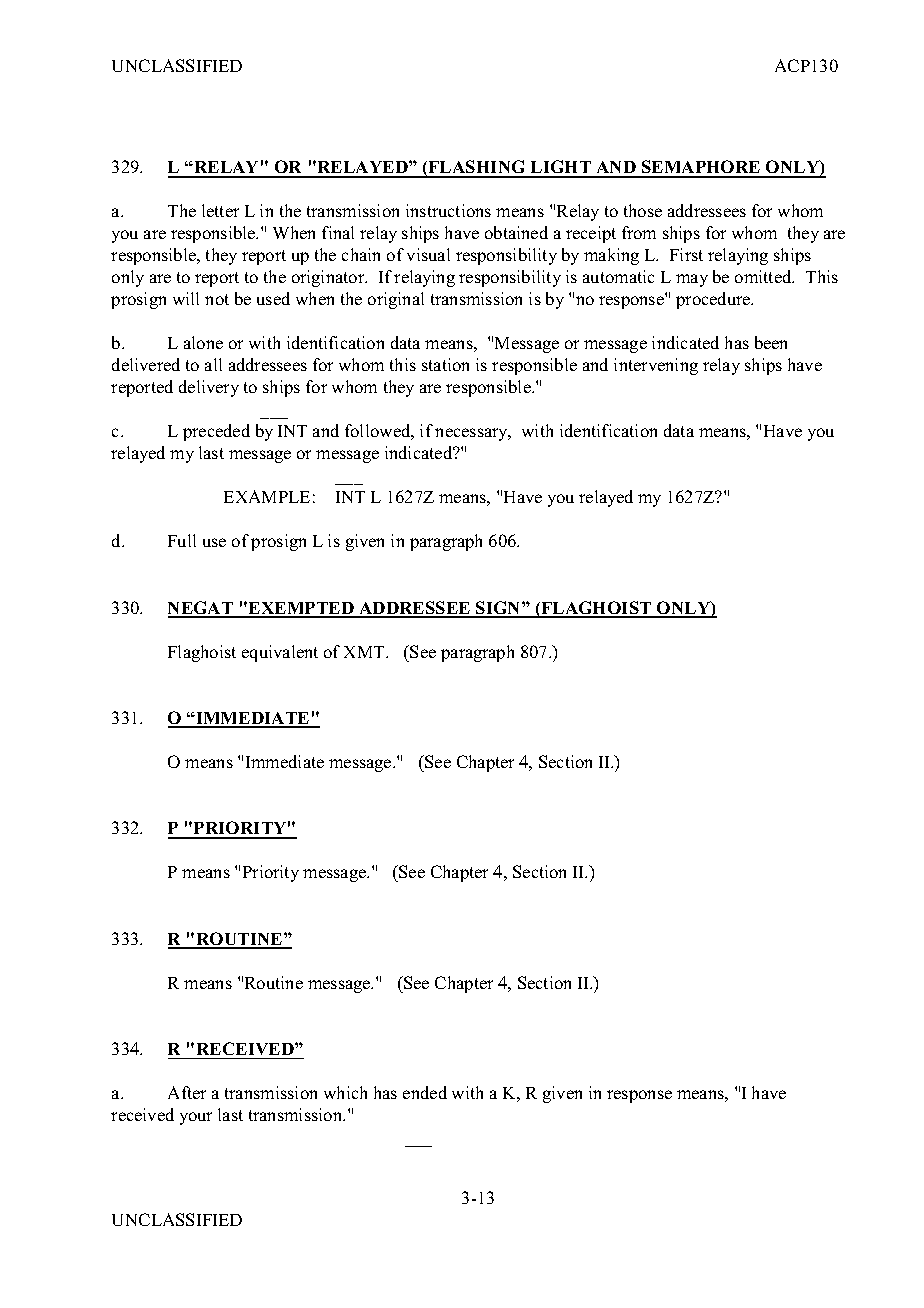  What do you see at coordinates (301, 609) in the image?
I see `EXEMPTED` at bounding box center [301, 609].
